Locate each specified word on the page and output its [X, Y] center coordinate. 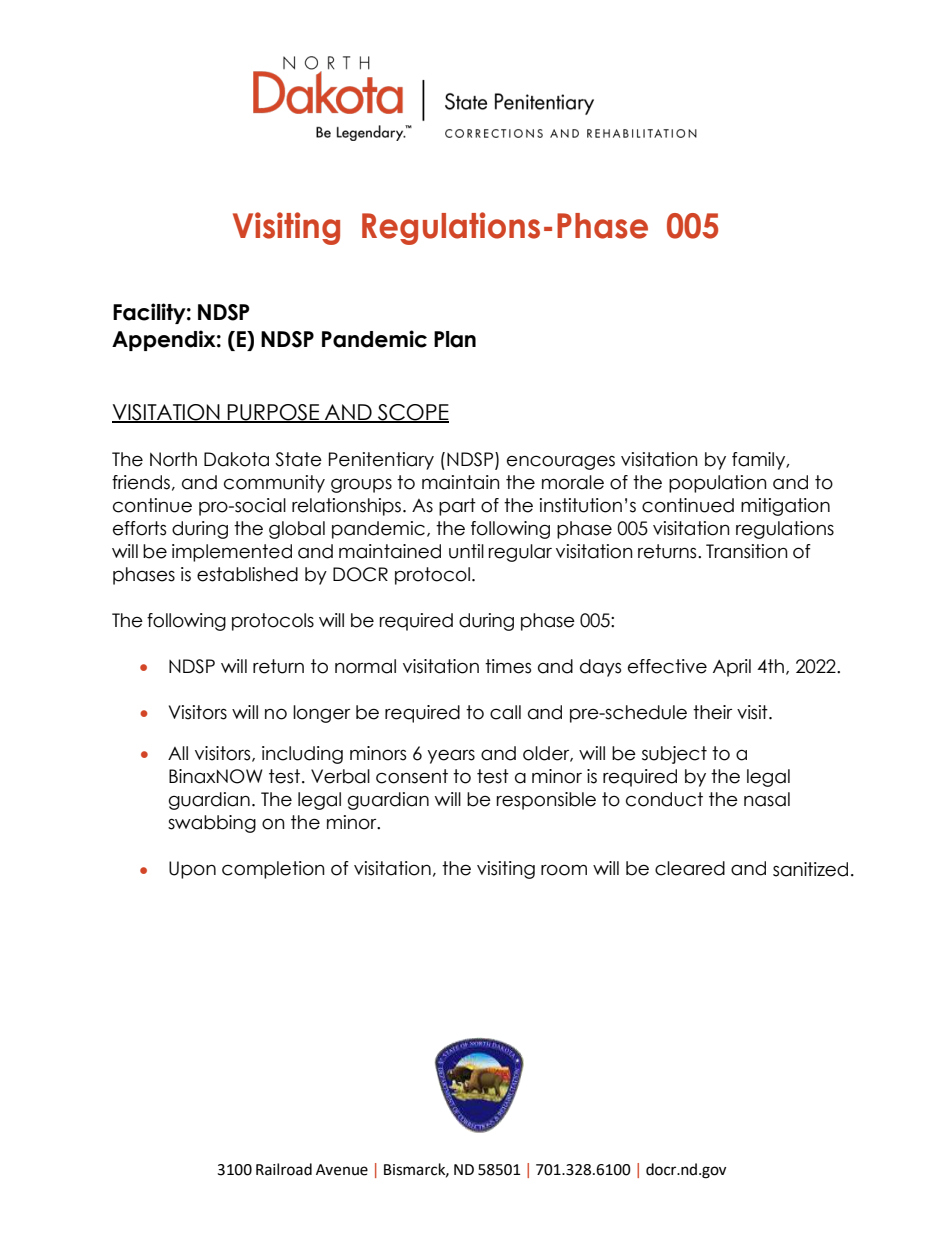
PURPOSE [273, 413]
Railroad [284, 1169]
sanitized [810, 869]
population [718, 484]
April [732, 668]
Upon [192, 870]
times [508, 666]
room [564, 870]
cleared [690, 868]
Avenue [342, 1170]
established [247, 574]
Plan [455, 339]
